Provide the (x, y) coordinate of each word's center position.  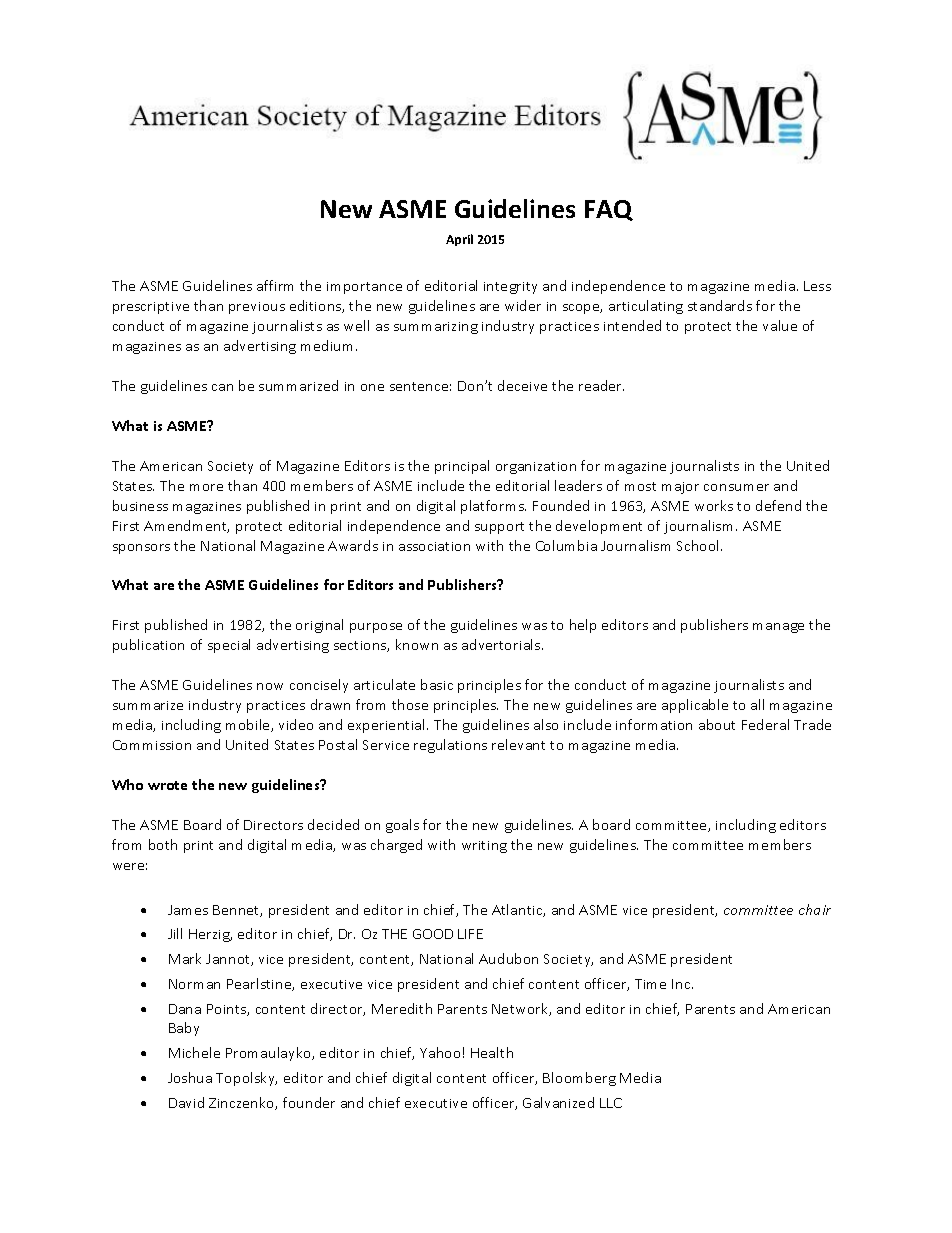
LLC (611, 1103)
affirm (275, 285)
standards (720, 305)
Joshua (190, 1077)
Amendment (186, 526)
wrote (167, 785)
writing (484, 847)
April (459, 240)
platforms (493, 507)
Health (492, 1052)
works (714, 505)
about (717, 724)
